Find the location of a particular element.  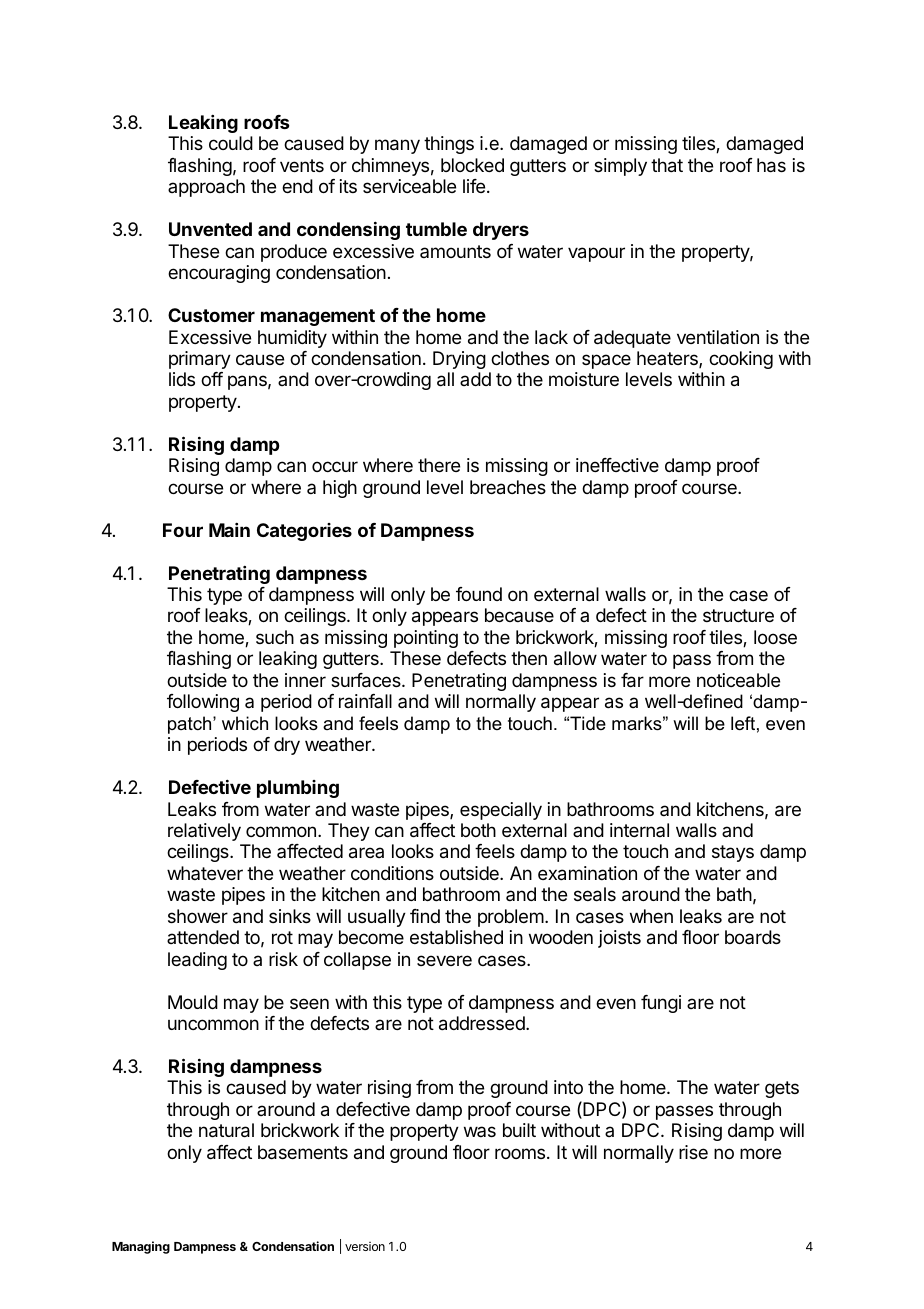

fungi is located at coordinates (661, 1004).
